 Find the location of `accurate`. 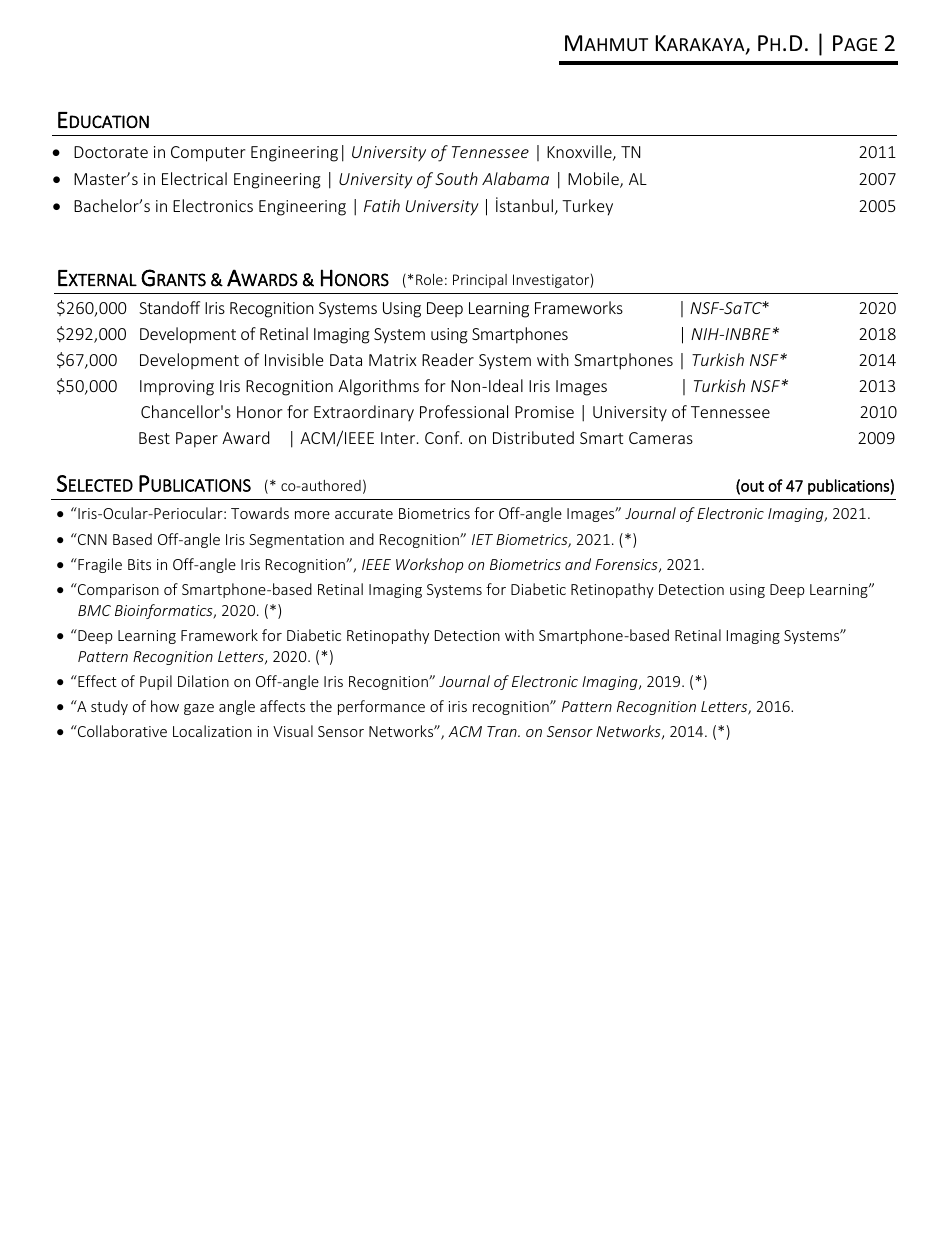

accurate is located at coordinates (364, 514).
